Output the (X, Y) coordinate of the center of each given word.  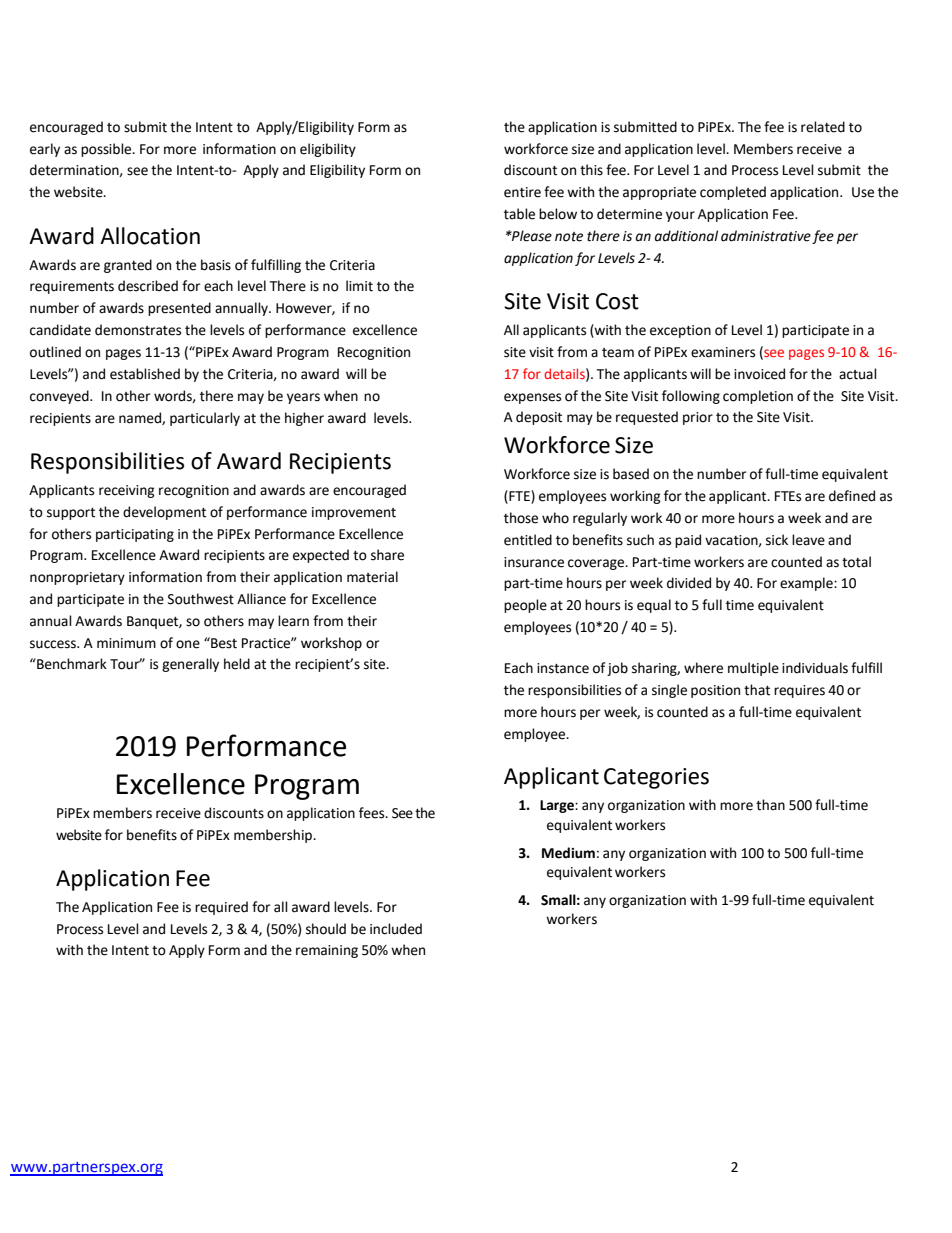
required (221, 908)
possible (107, 150)
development (164, 513)
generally (190, 665)
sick (777, 540)
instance (563, 668)
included (396, 929)
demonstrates (138, 330)
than (770, 805)
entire (522, 192)
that (757, 690)
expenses (532, 398)
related (823, 127)
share (387, 555)
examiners (723, 352)
